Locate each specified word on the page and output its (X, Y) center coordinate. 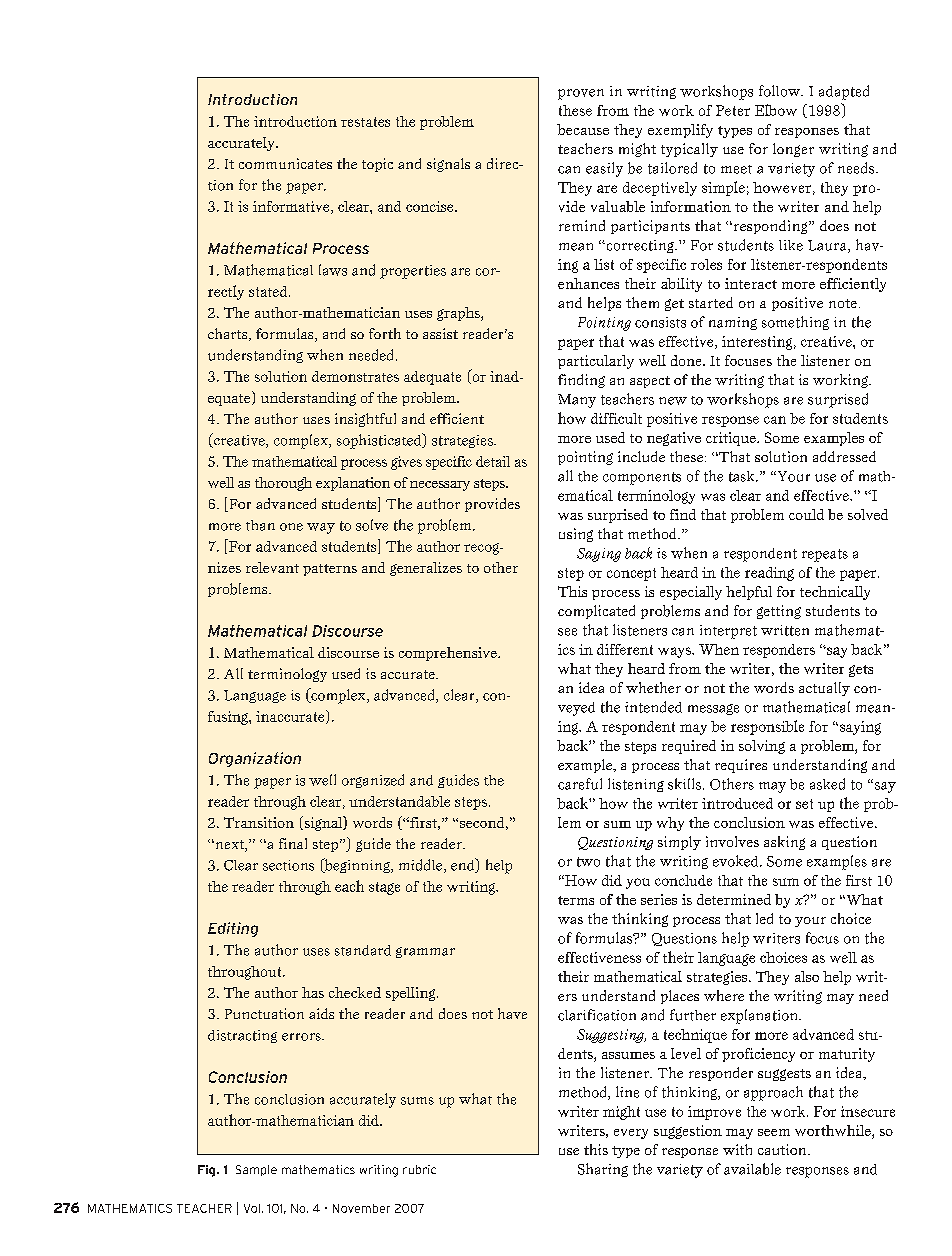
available (752, 1169)
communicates (285, 163)
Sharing (603, 1170)
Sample (256, 1170)
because (583, 129)
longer (793, 150)
